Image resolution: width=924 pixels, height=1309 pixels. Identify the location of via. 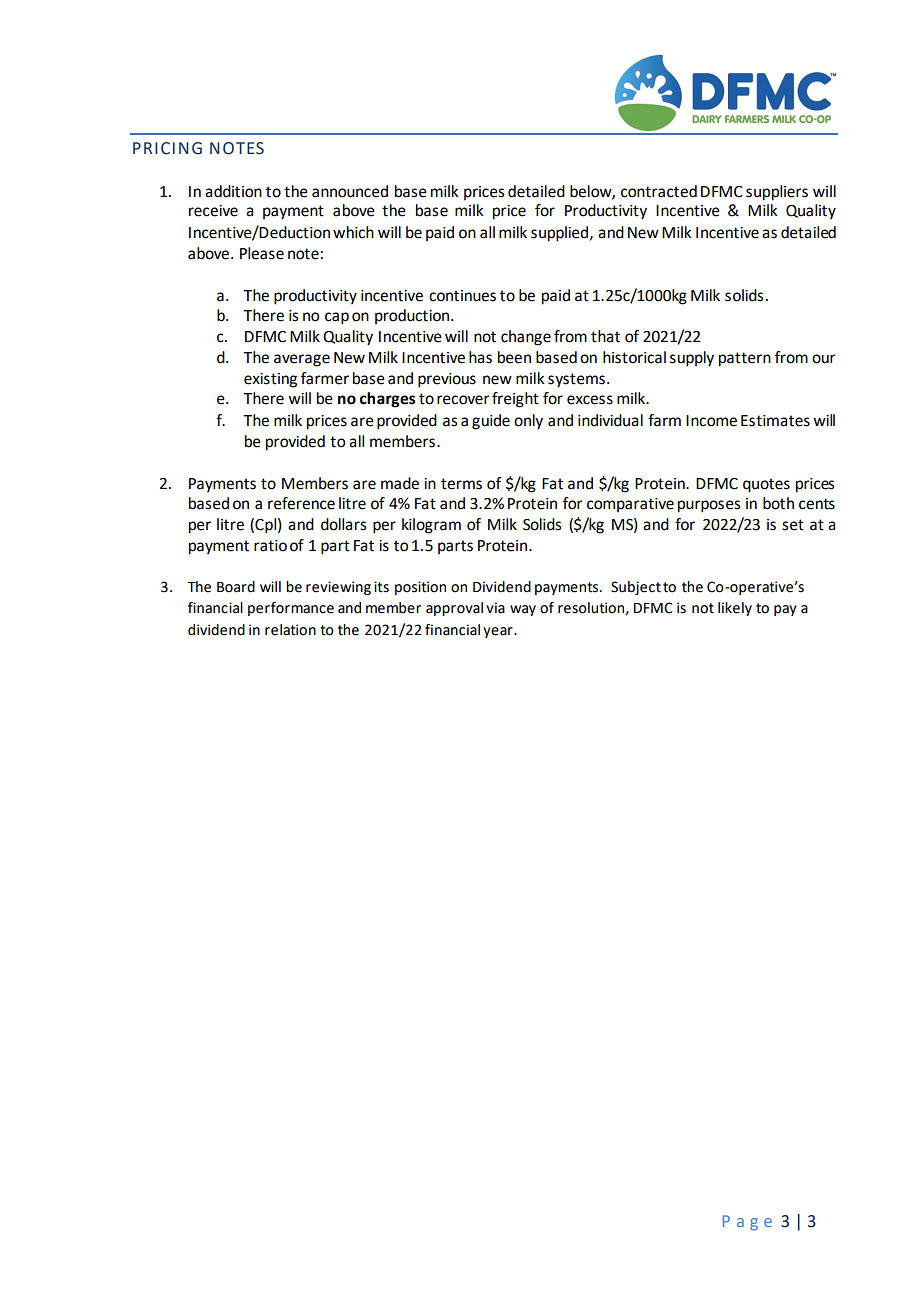
(495, 608).
